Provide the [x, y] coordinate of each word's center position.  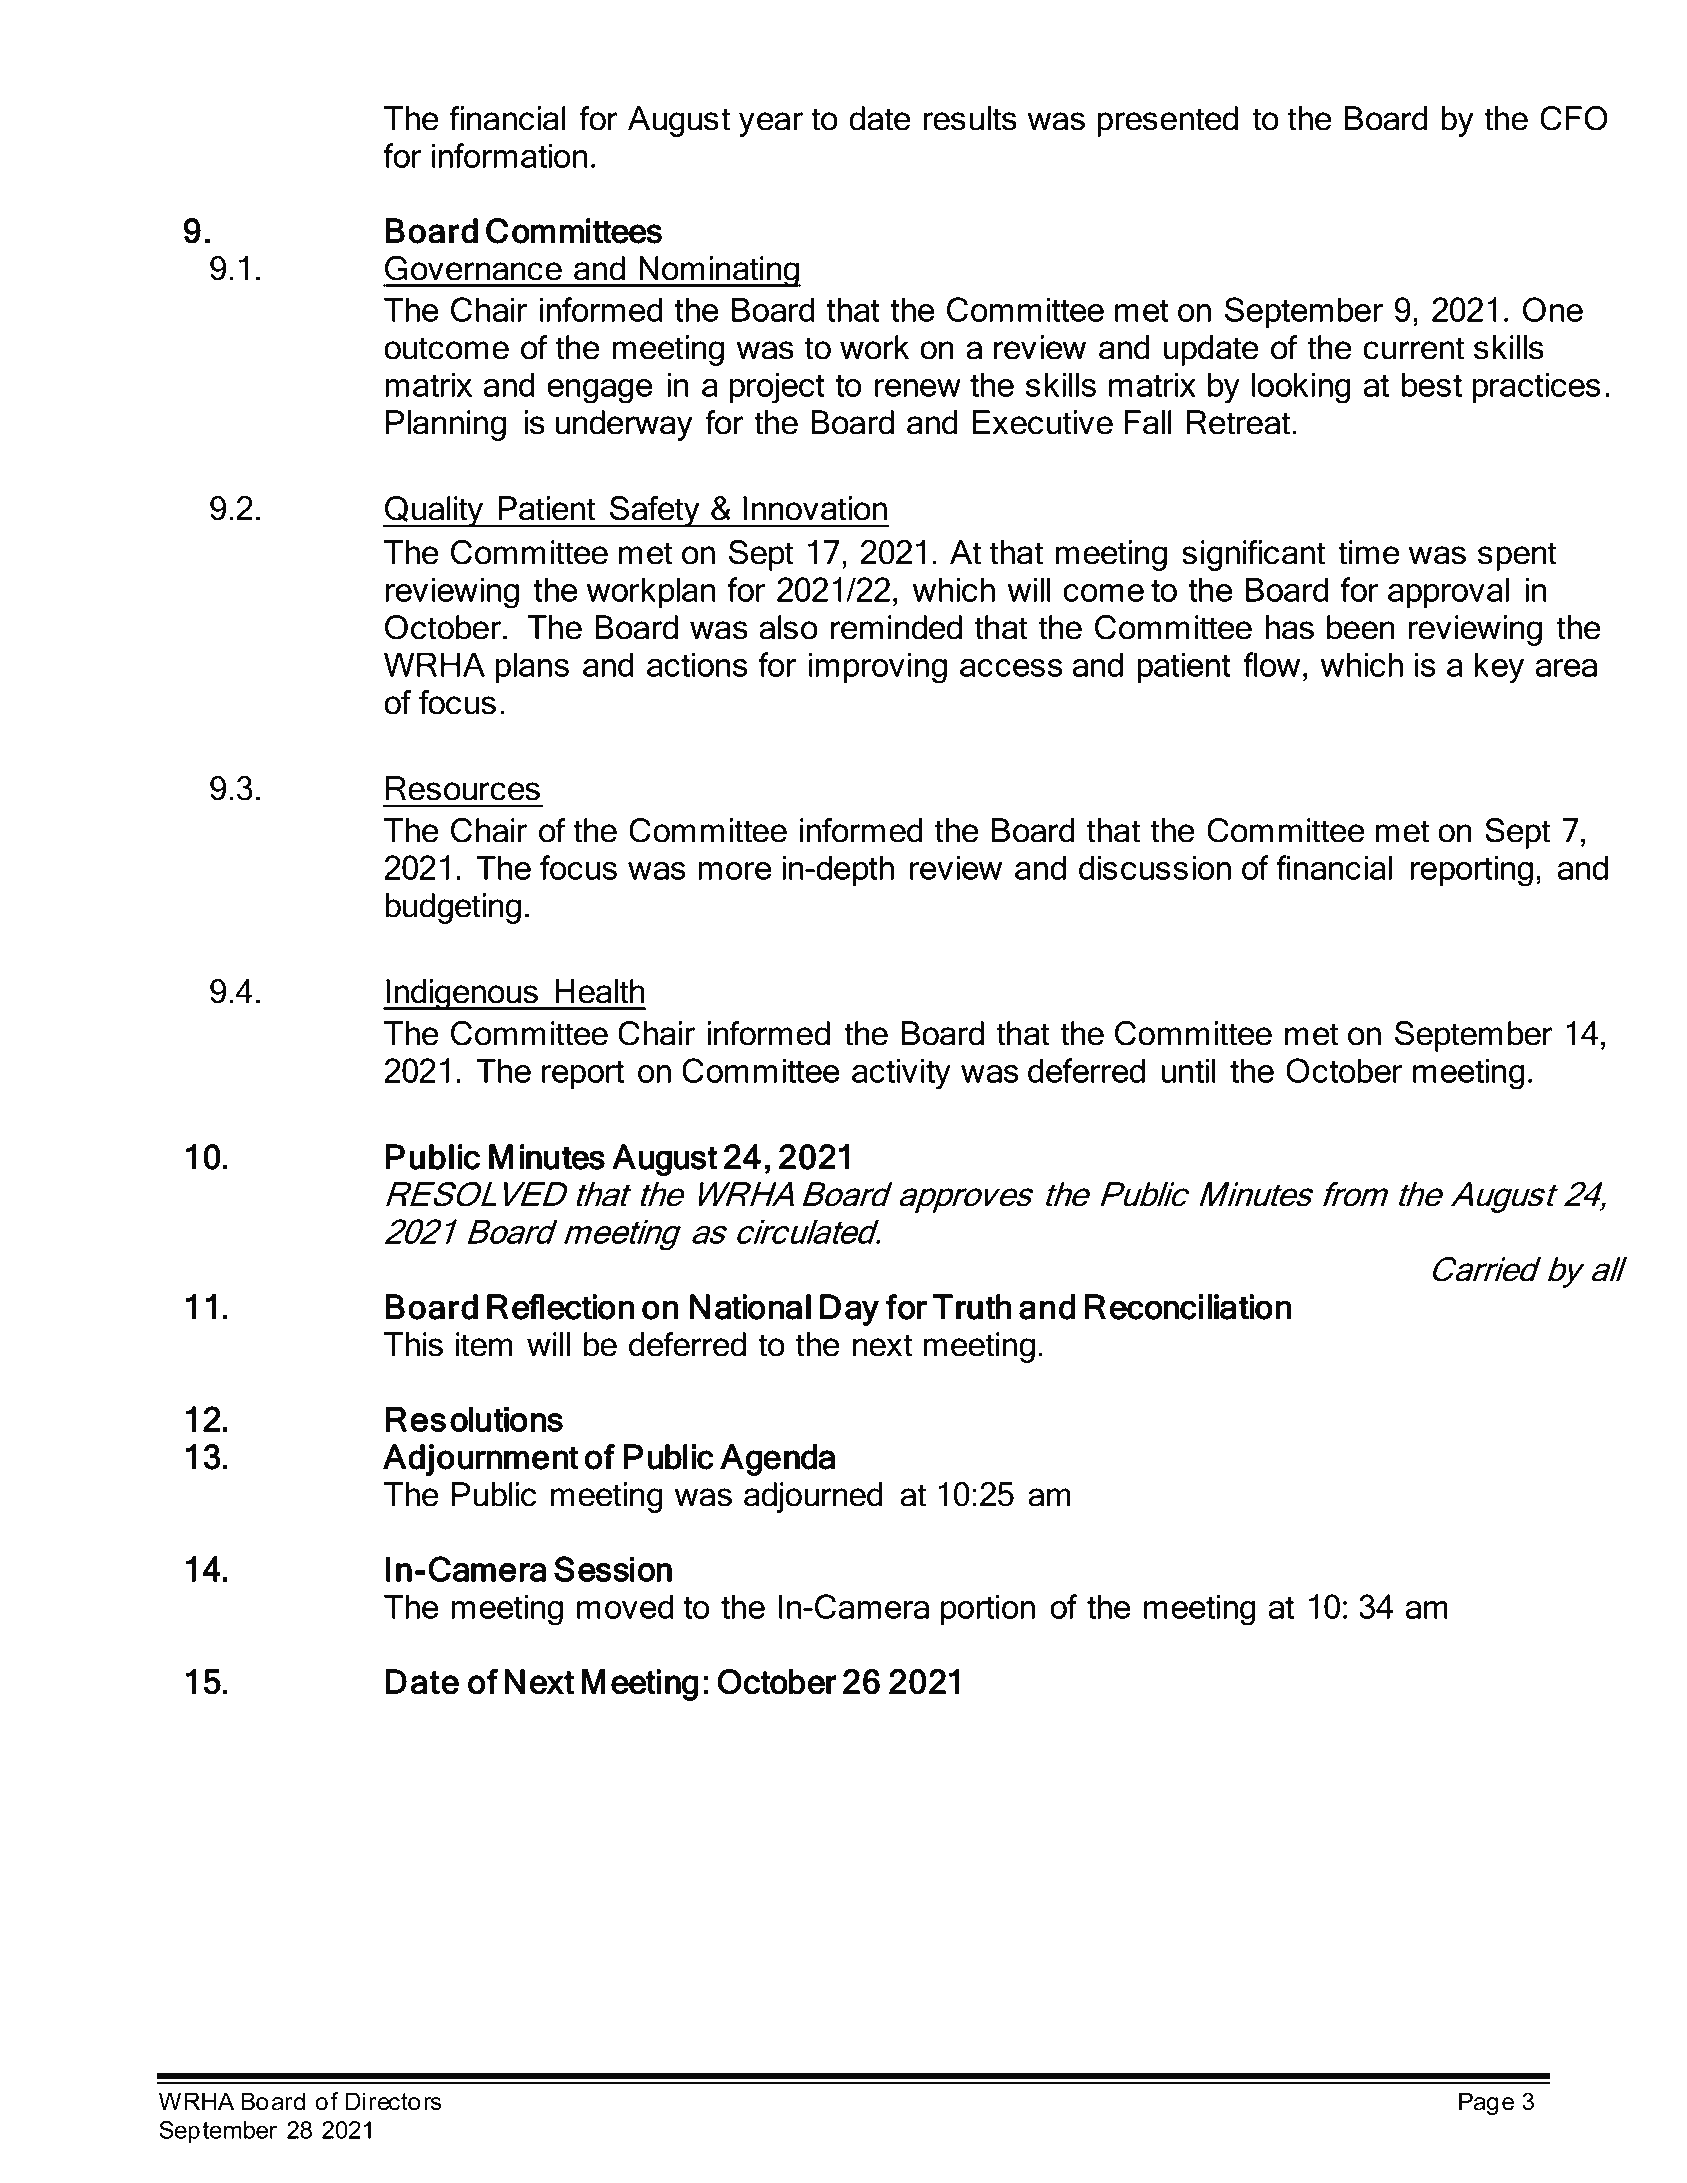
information [510, 155]
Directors [394, 2101]
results [970, 118]
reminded [896, 627]
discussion [1155, 867]
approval [1448, 592]
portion [988, 1609]
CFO [1574, 118]
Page [1486, 2103]
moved [625, 1606]
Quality [434, 511]
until [1188, 1070]
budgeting [453, 908]
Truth [972, 1307]
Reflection [560, 1307]
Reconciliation [1188, 1307]
